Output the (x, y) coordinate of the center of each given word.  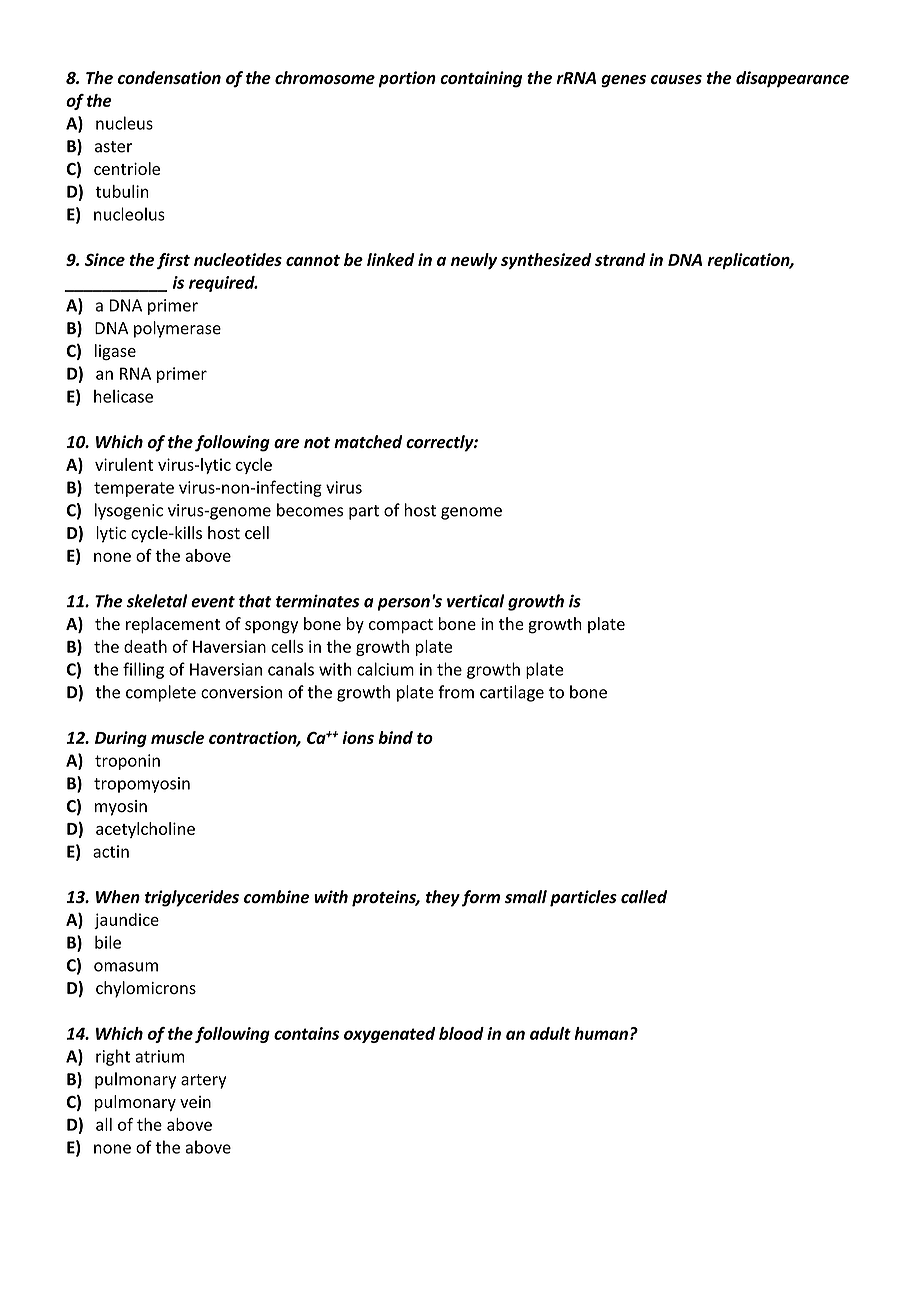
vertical (476, 601)
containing (481, 79)
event (213, 602)
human (601, 1033)
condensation (169, 77)
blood (461, 1033)
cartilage (512, 693)
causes (676, 79)
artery (203, 1081)
